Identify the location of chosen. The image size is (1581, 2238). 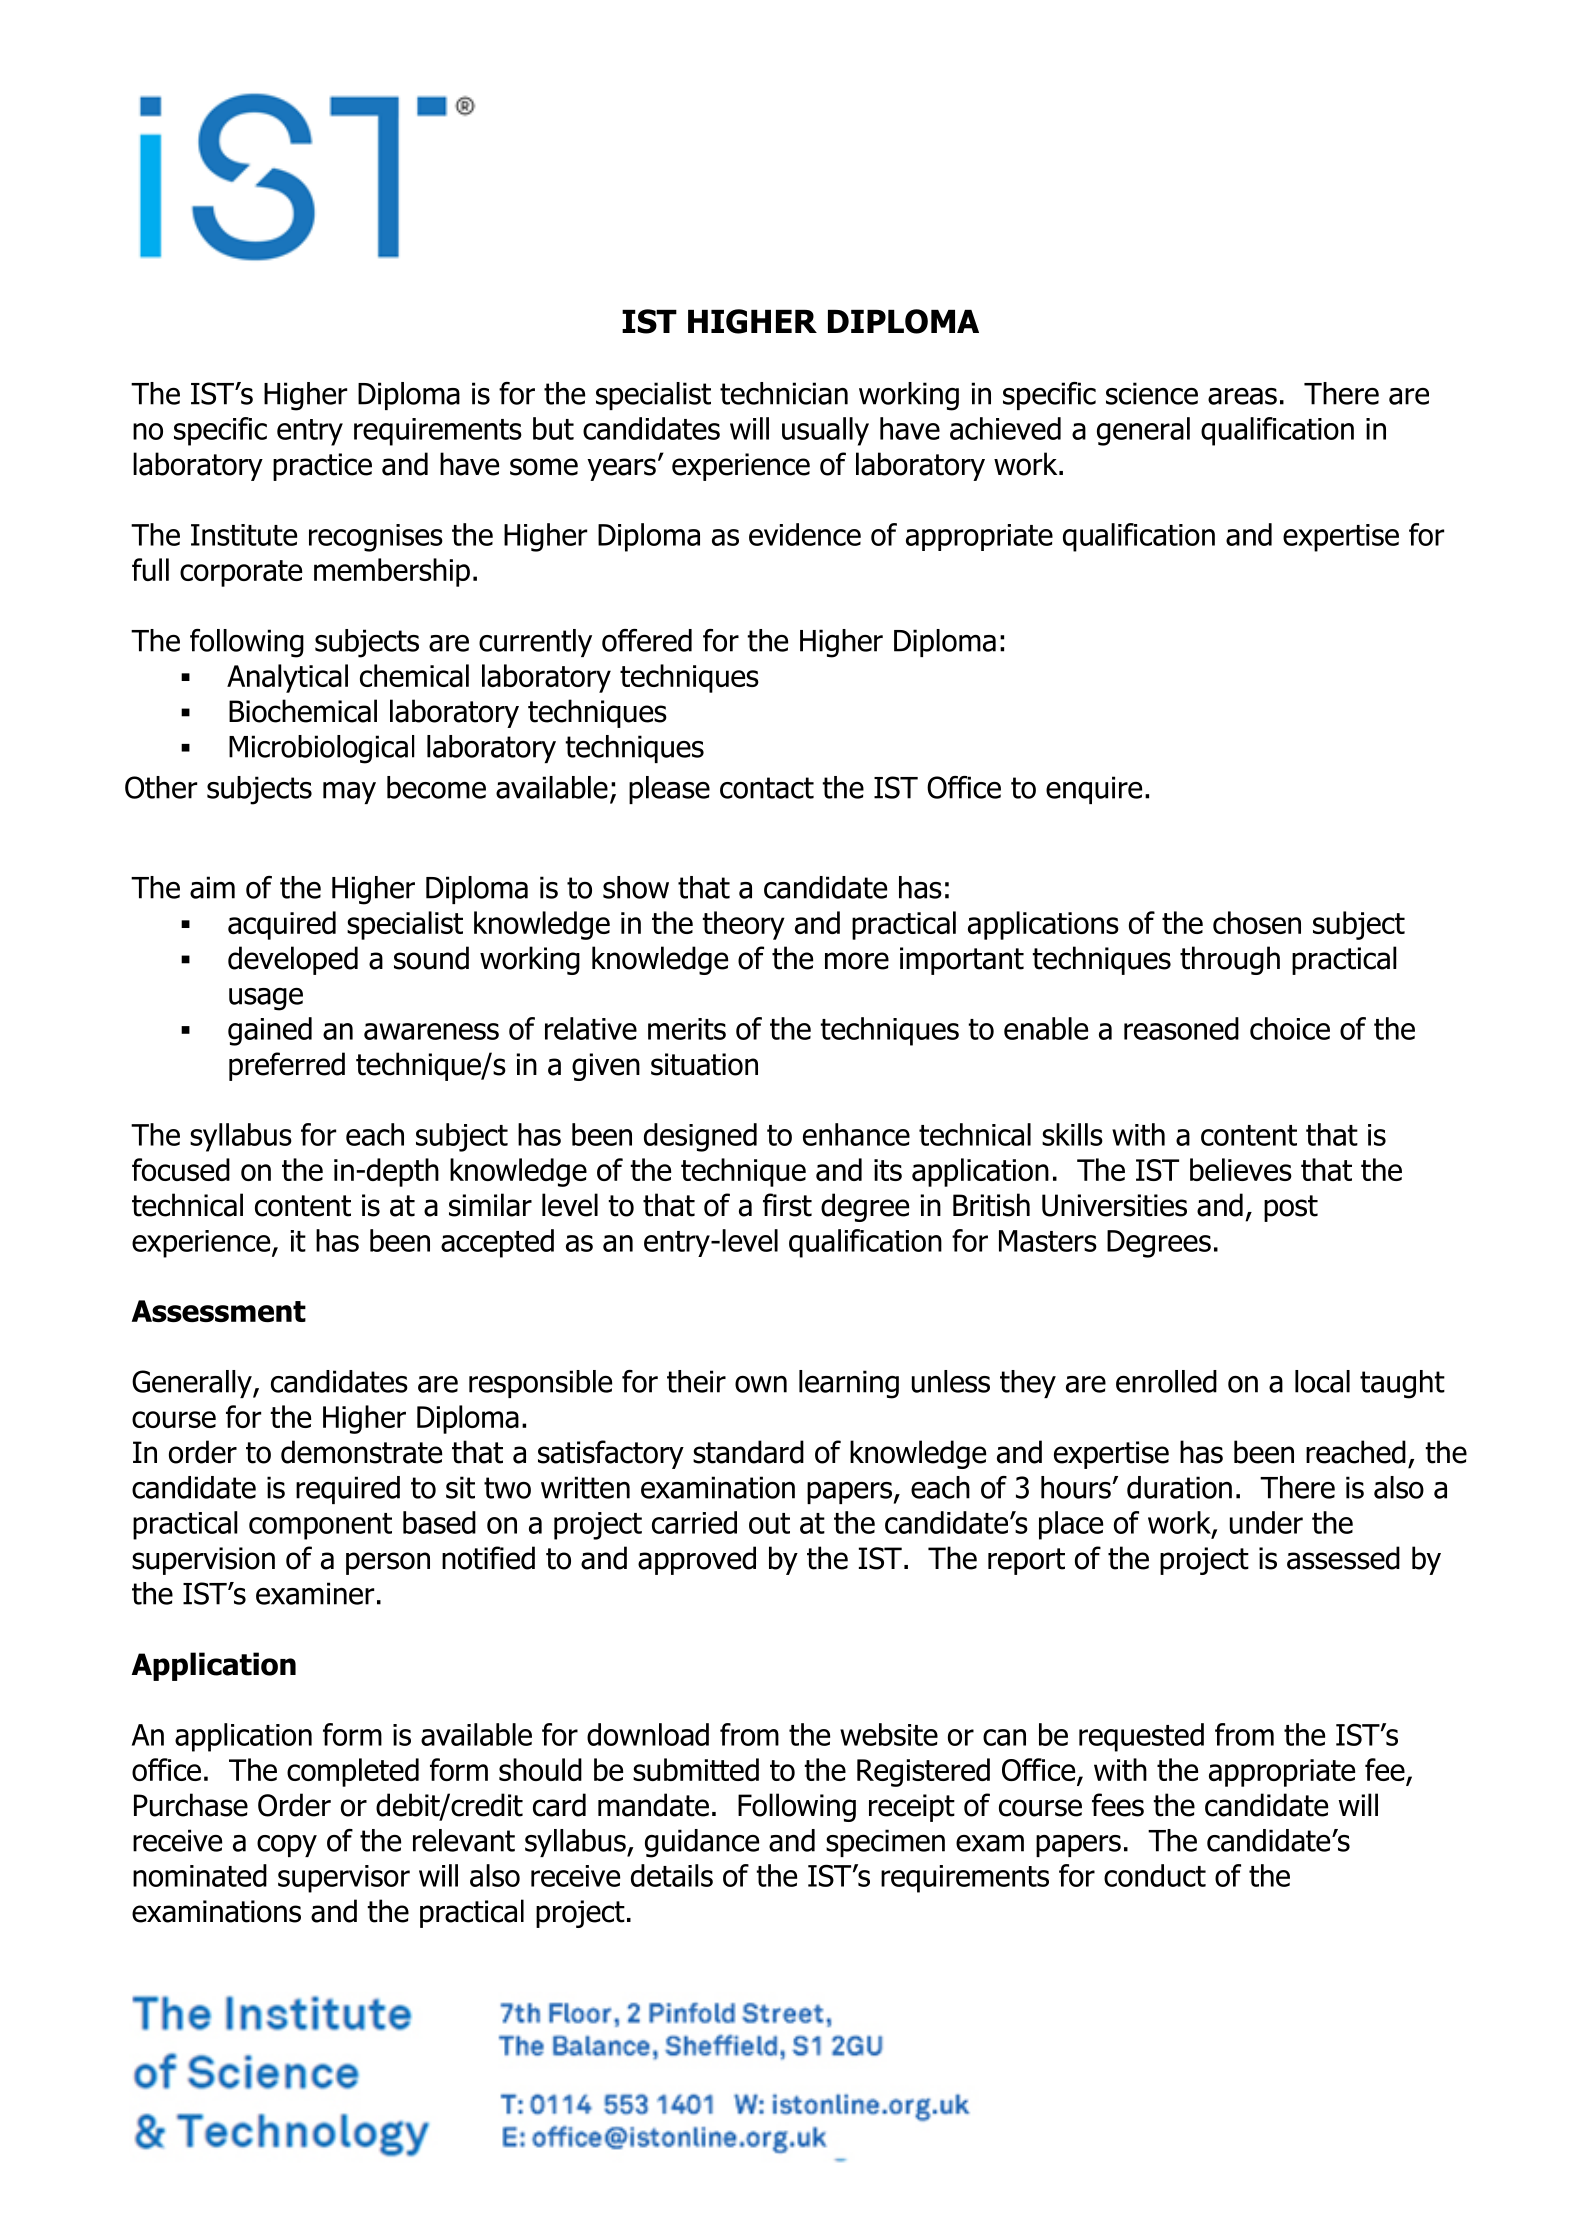
(1257, 922).
